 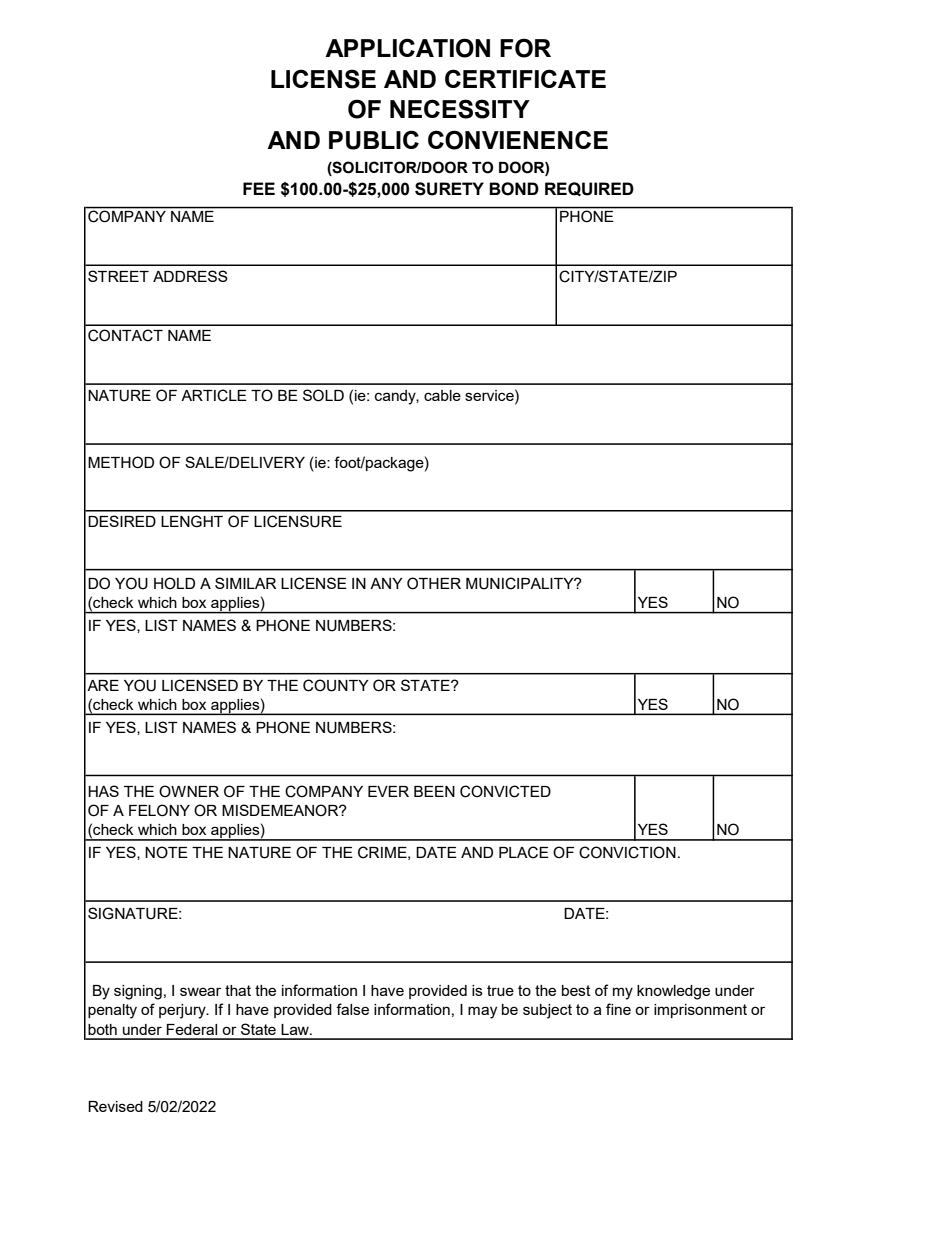 I want to click on false, so click(x=352, y=1009).
